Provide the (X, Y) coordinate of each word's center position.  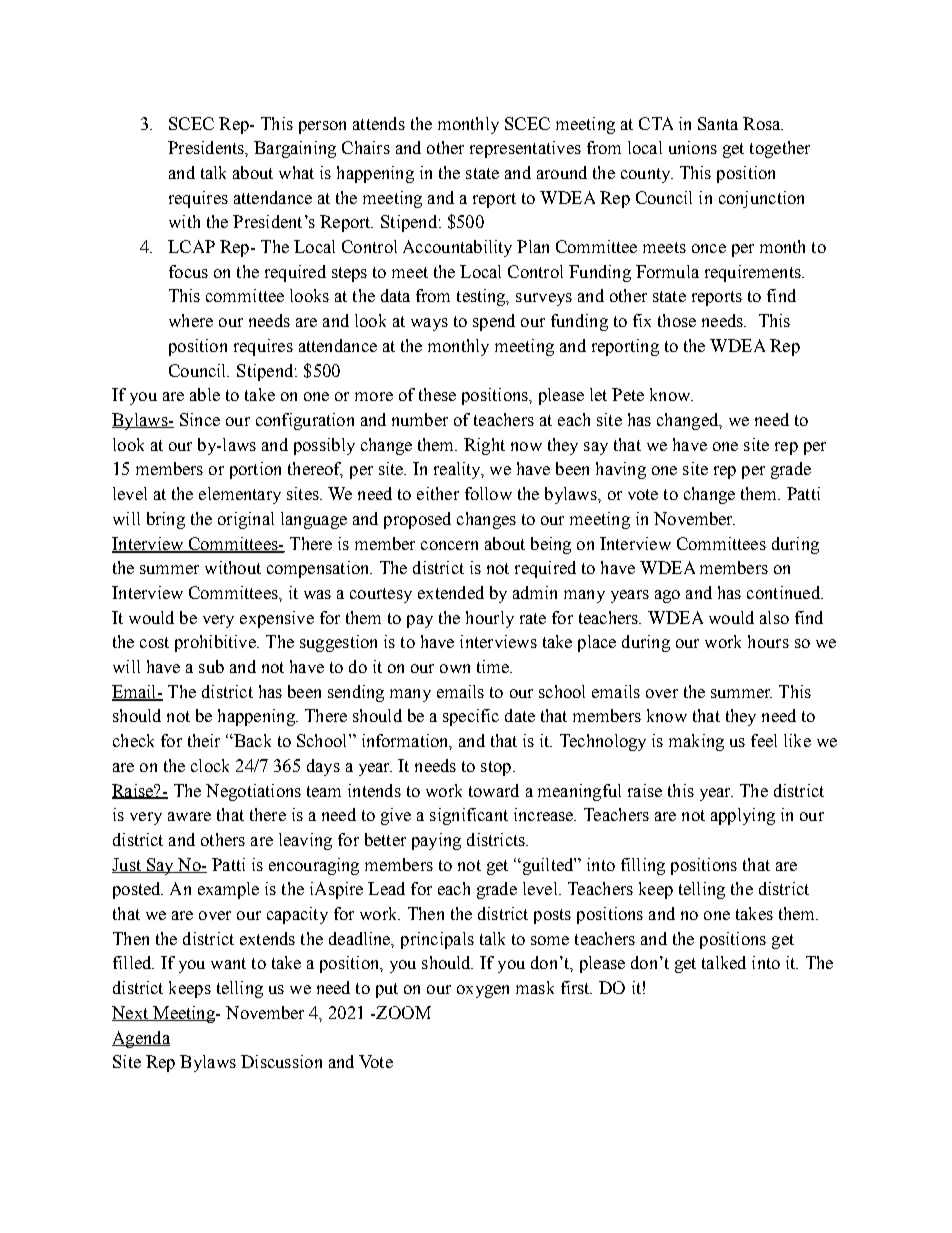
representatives (525, 149)
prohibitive (216, 643)
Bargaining (295, 149)
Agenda (141, 1039)
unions (693, 147)
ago (667, 596)
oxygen (483, 991)
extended (451, 592)
